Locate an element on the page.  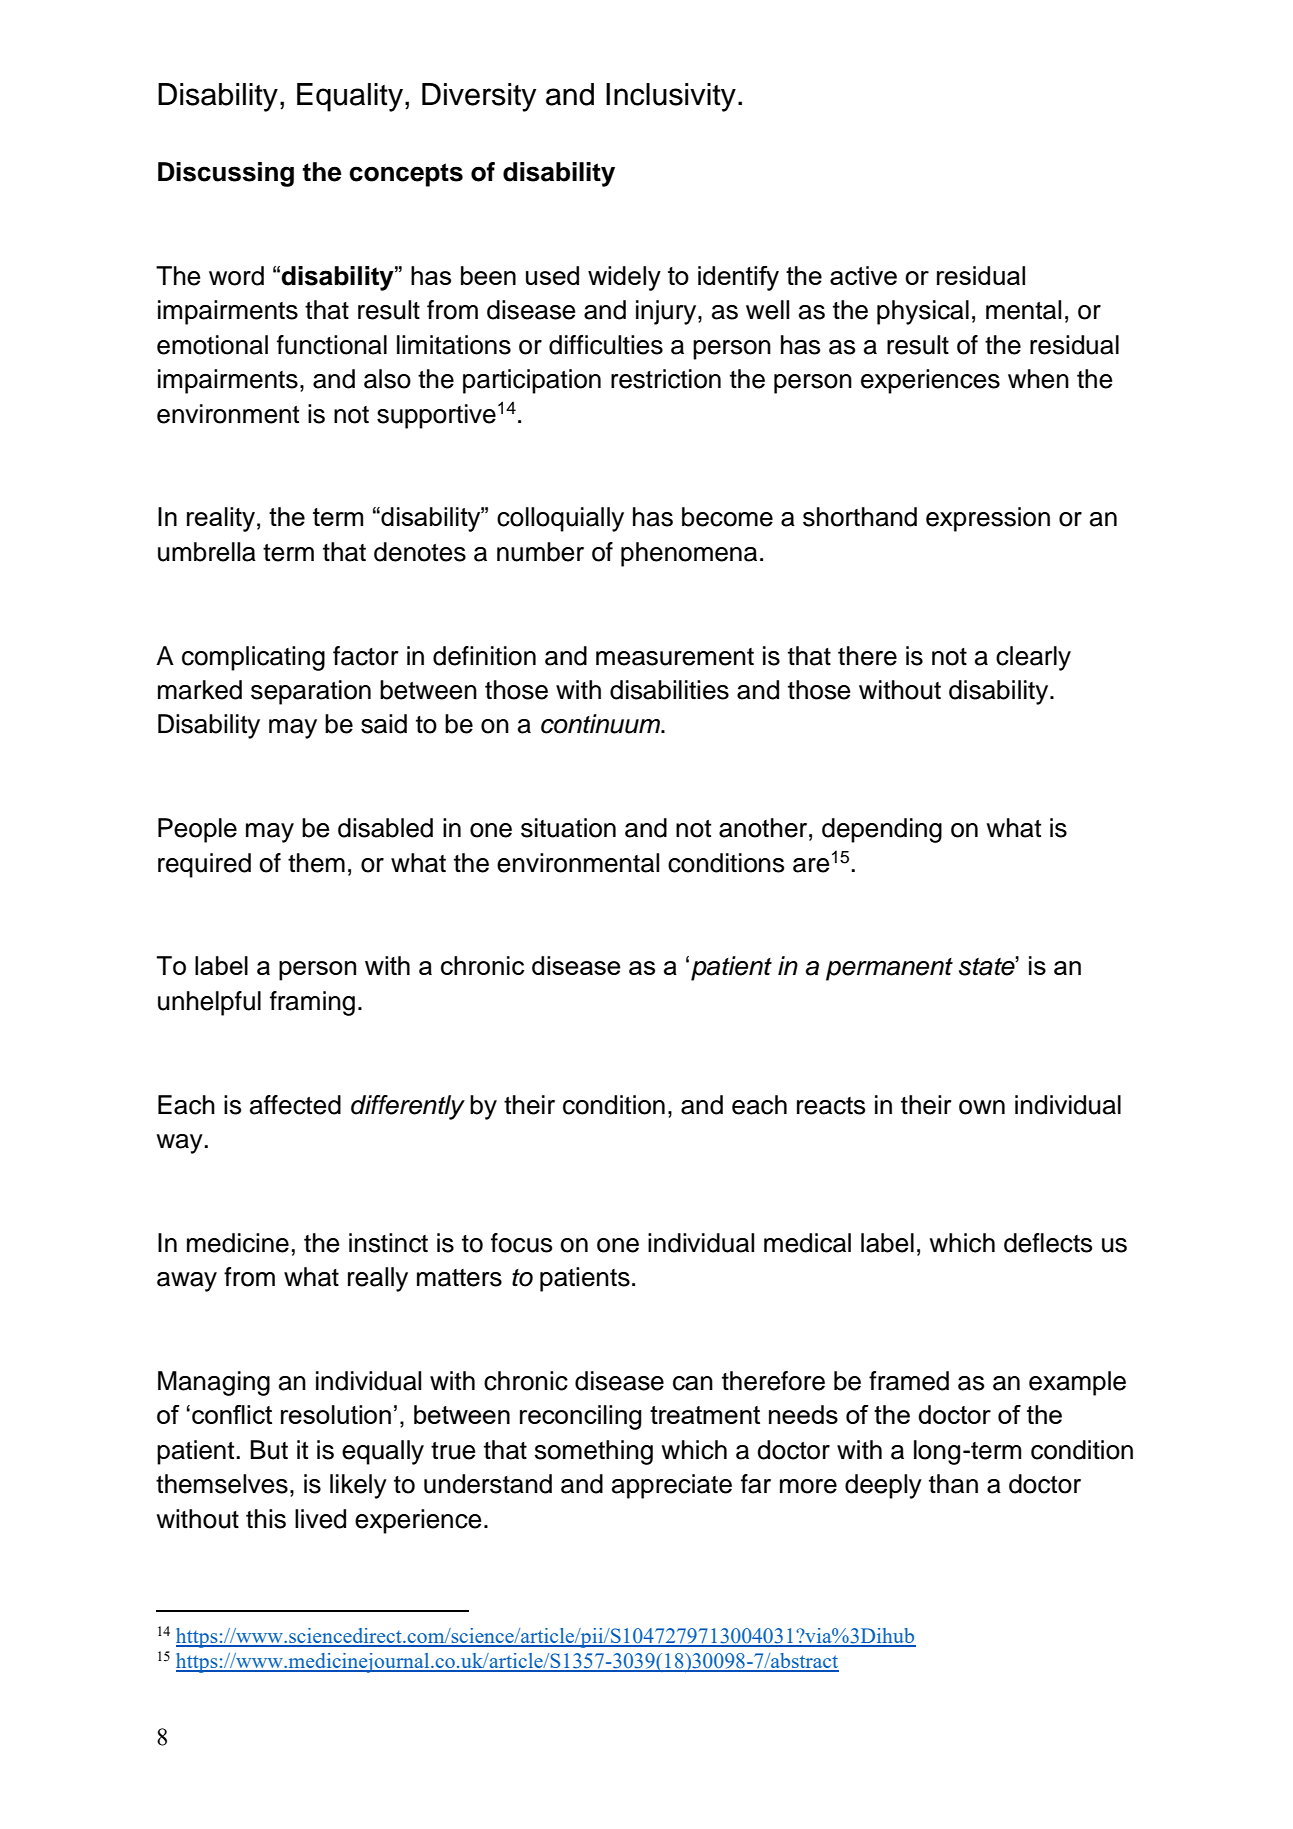
when is located at coordinates (1038, 379).
